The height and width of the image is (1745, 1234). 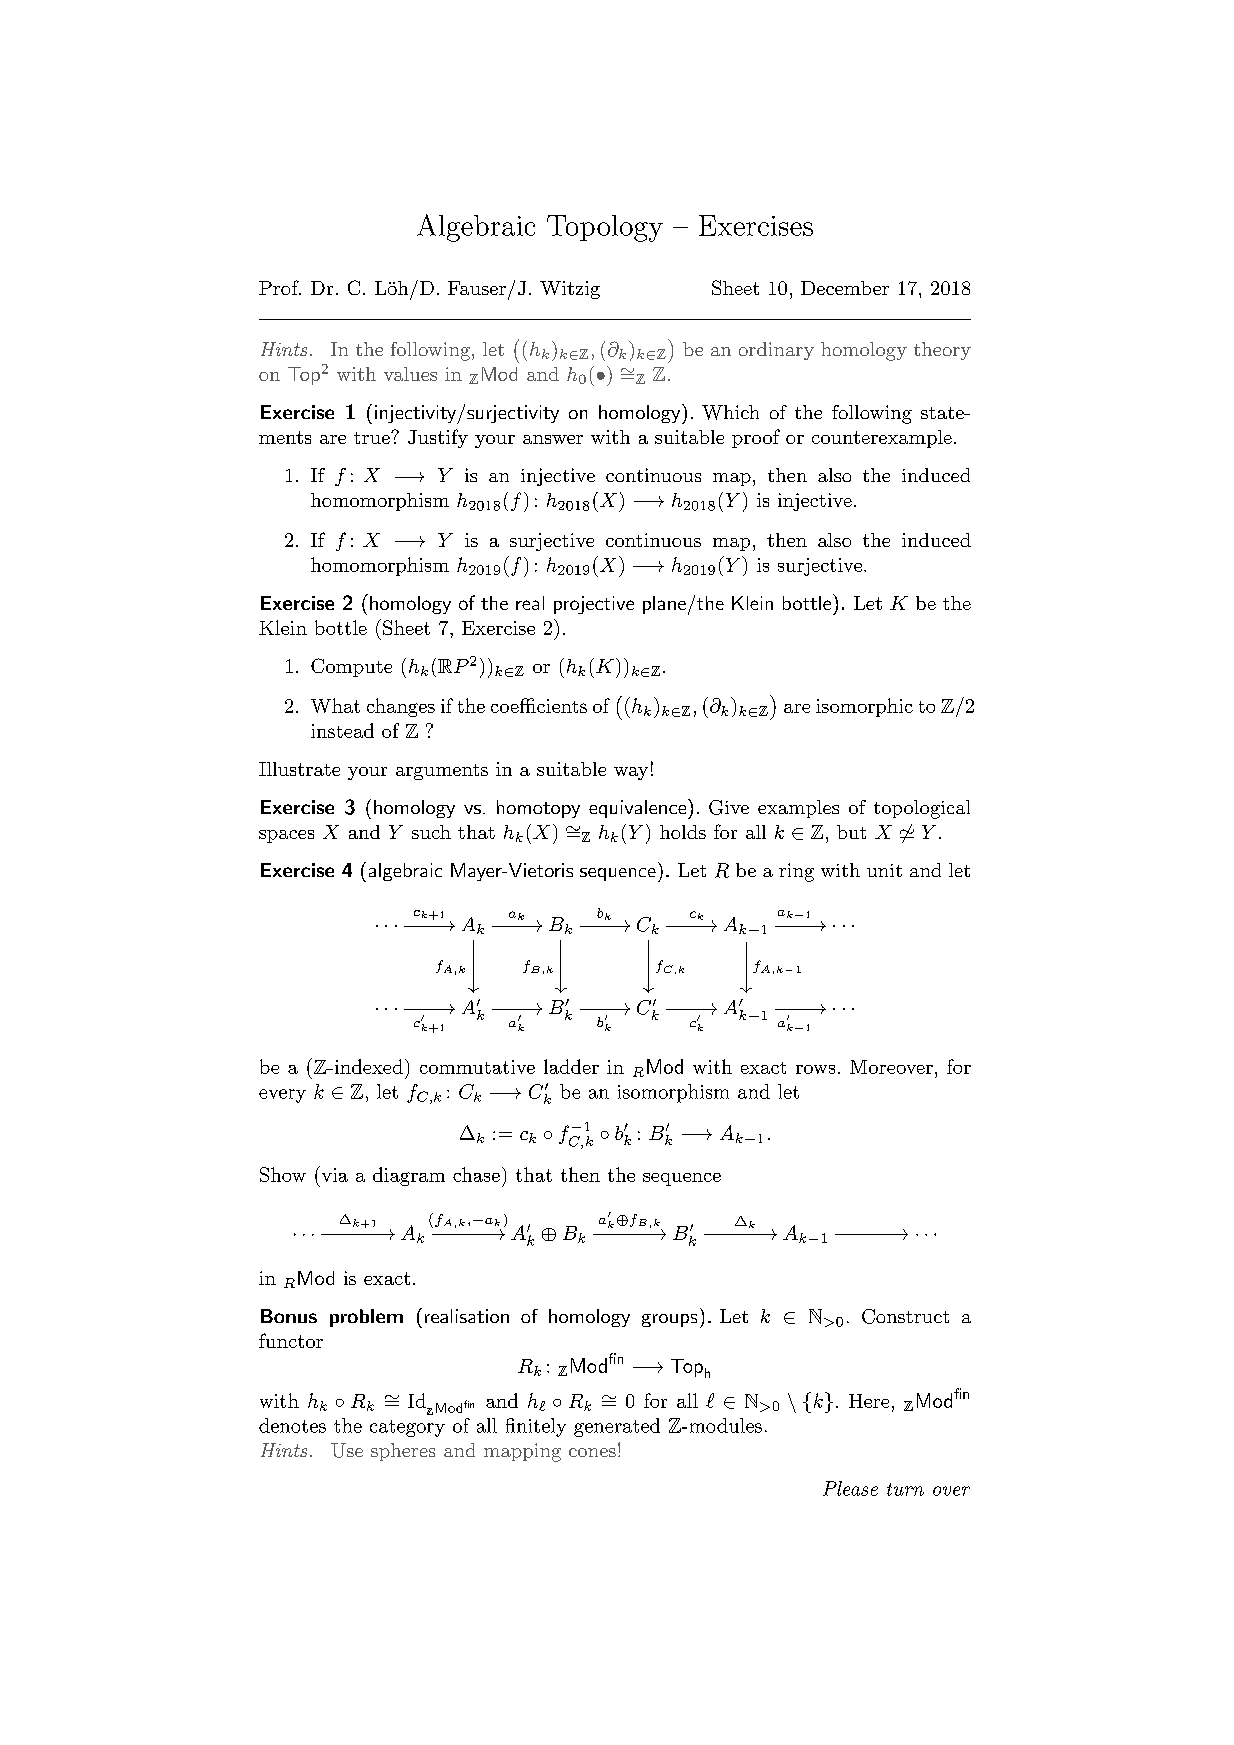 I want to click on every, so click(x=282, y=1096).
